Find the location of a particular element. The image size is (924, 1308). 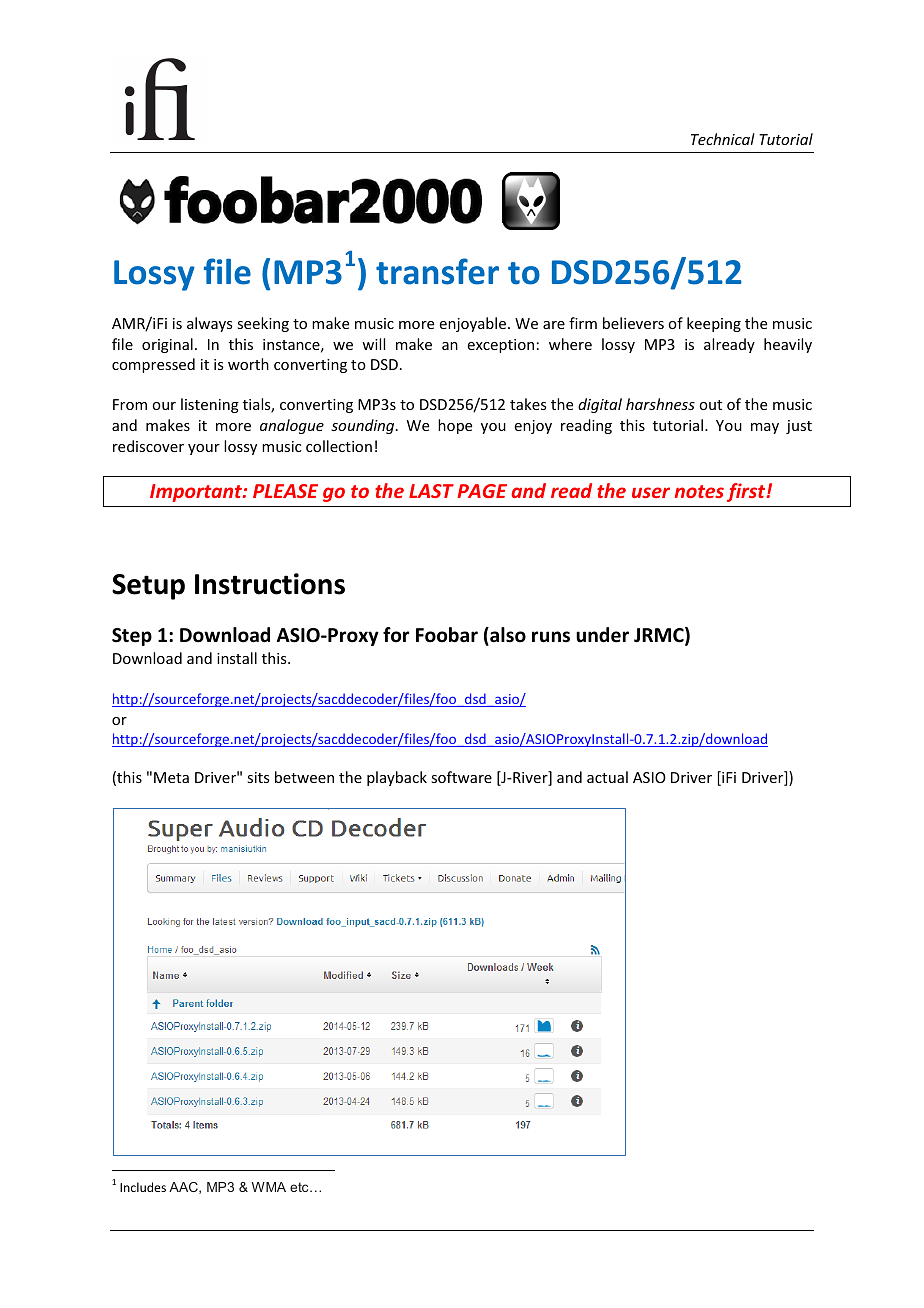

AAC is located at coordinates (184, 1188).
